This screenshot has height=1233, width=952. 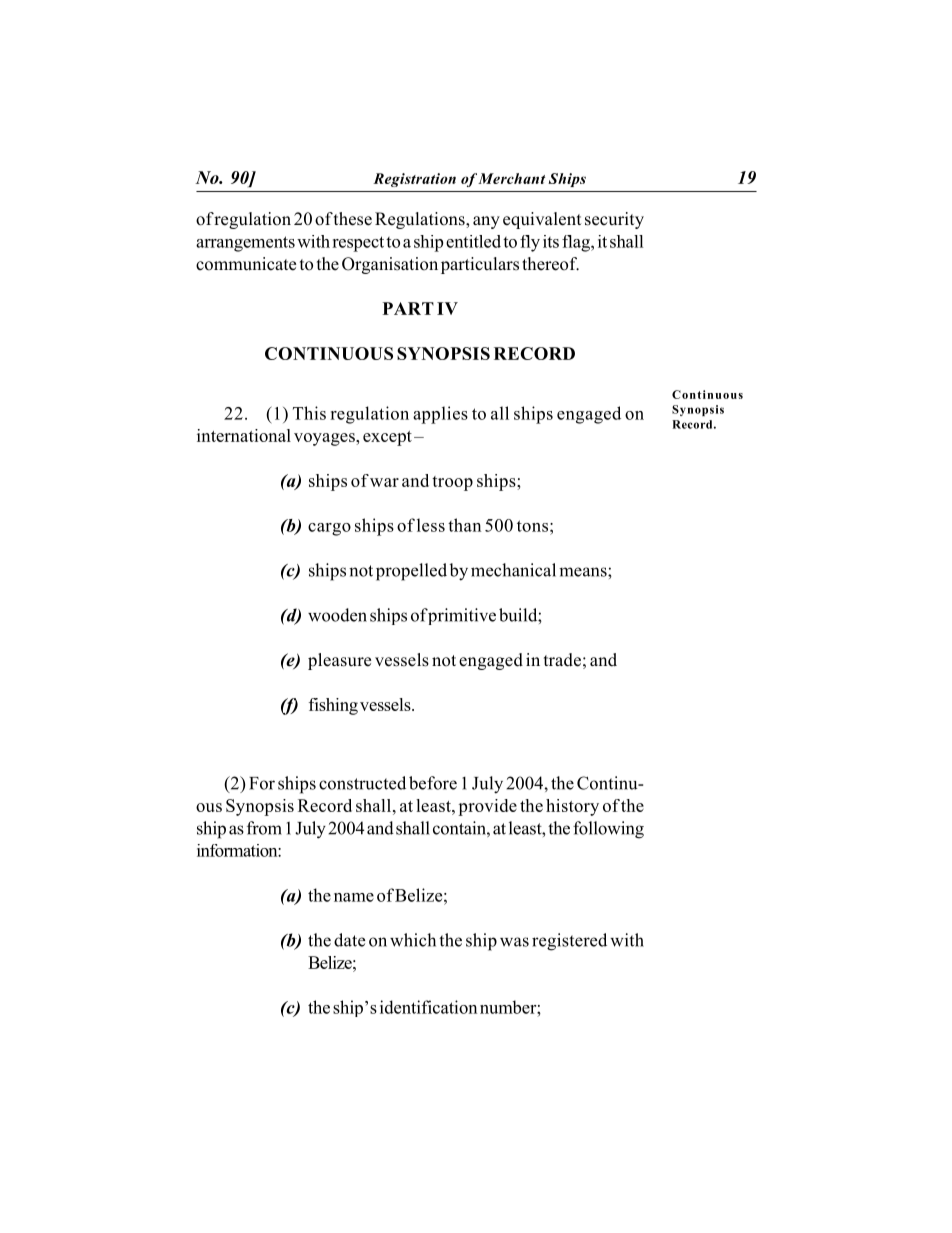 What do you see at coordinates (461, 616) in the screenshot?
I see `primitive` at bounding box center [461, 616].
